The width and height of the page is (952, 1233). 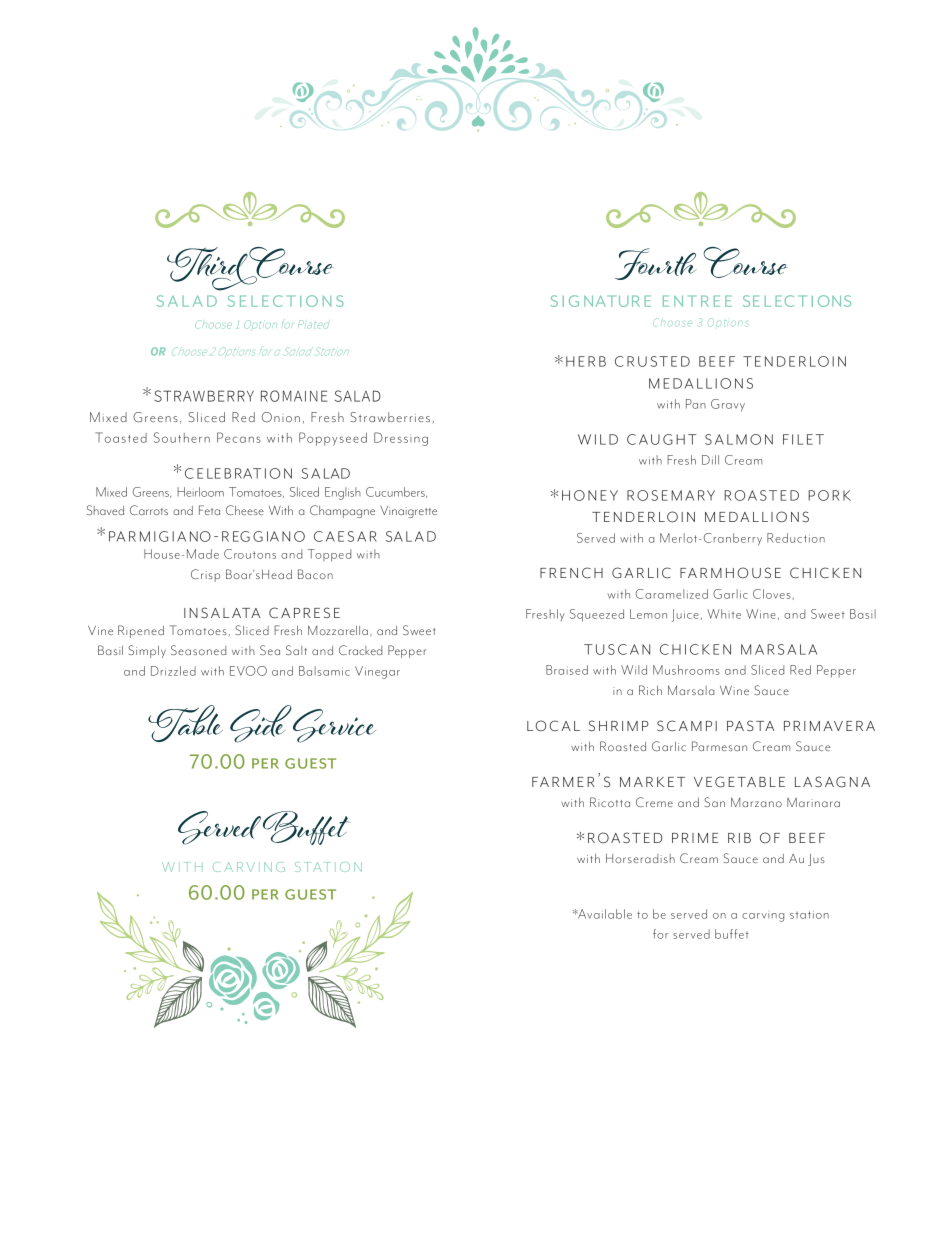 What do you see at coordinates (173, 671) in the page?
I see `Drizzled` at bounding box center [173, 671].
